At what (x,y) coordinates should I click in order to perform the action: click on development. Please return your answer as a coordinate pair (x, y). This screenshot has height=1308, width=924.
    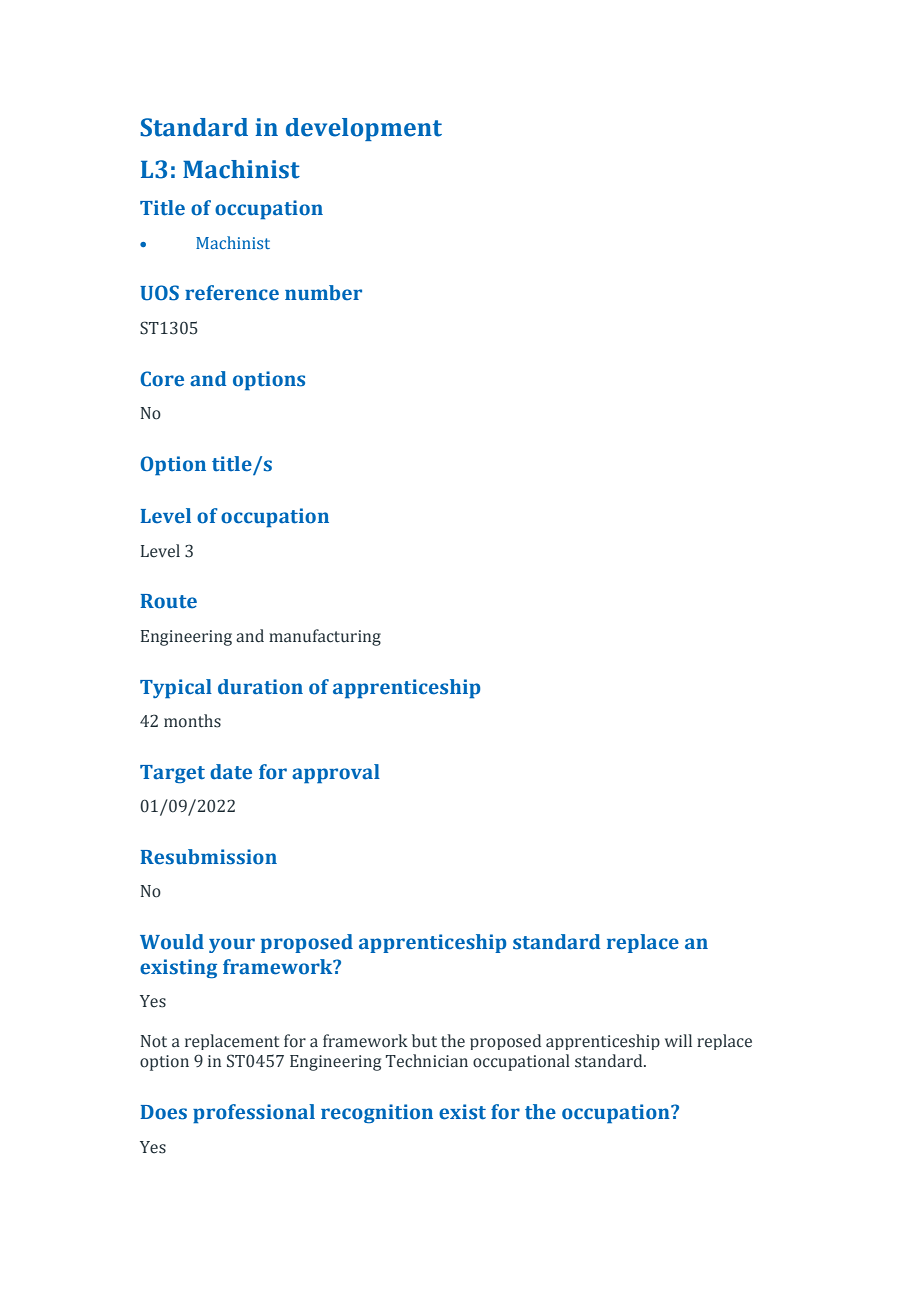
    Looking at the image, I should click on (364, 129).
